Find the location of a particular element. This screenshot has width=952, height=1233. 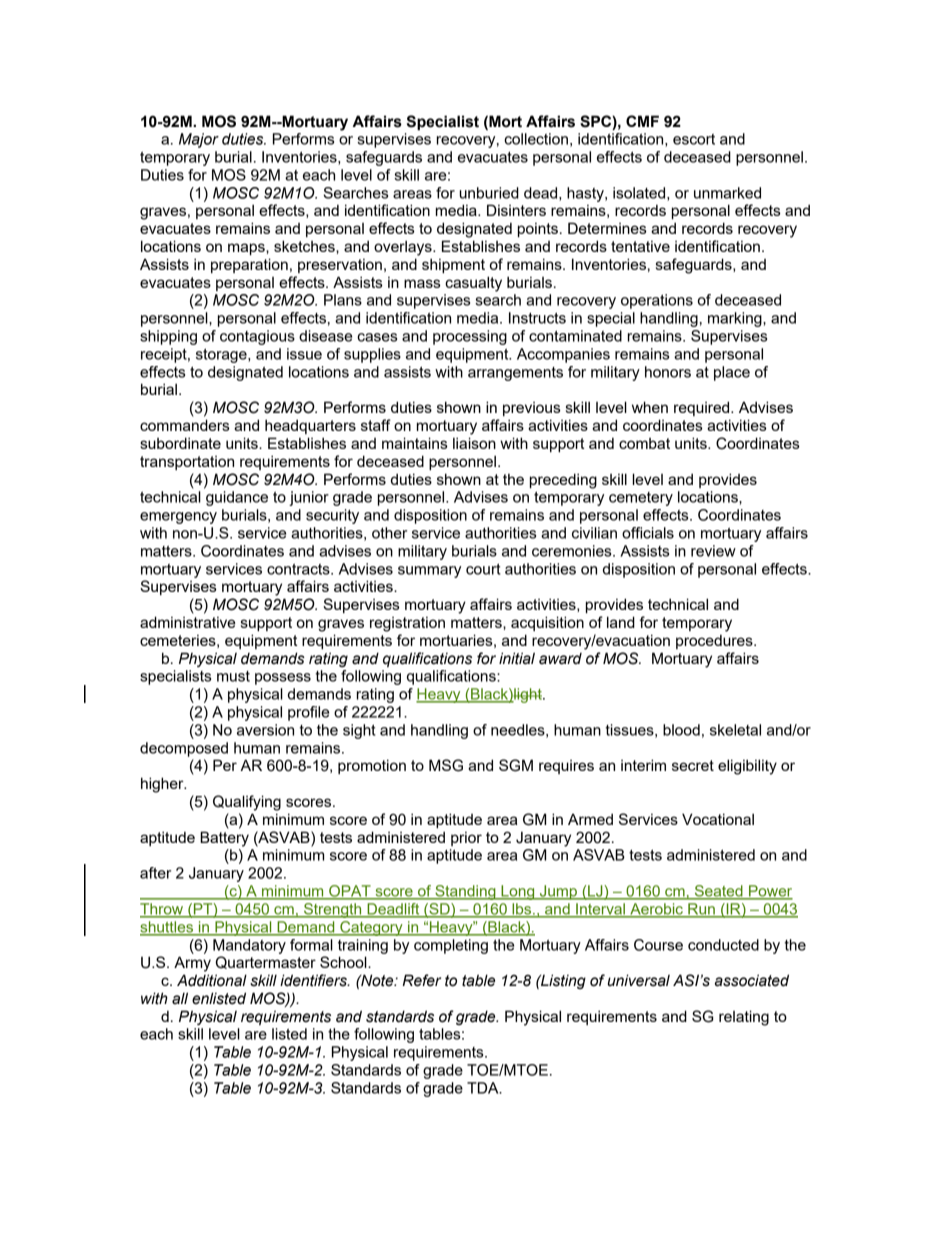

administrative is located at coordinates (188, 622).
